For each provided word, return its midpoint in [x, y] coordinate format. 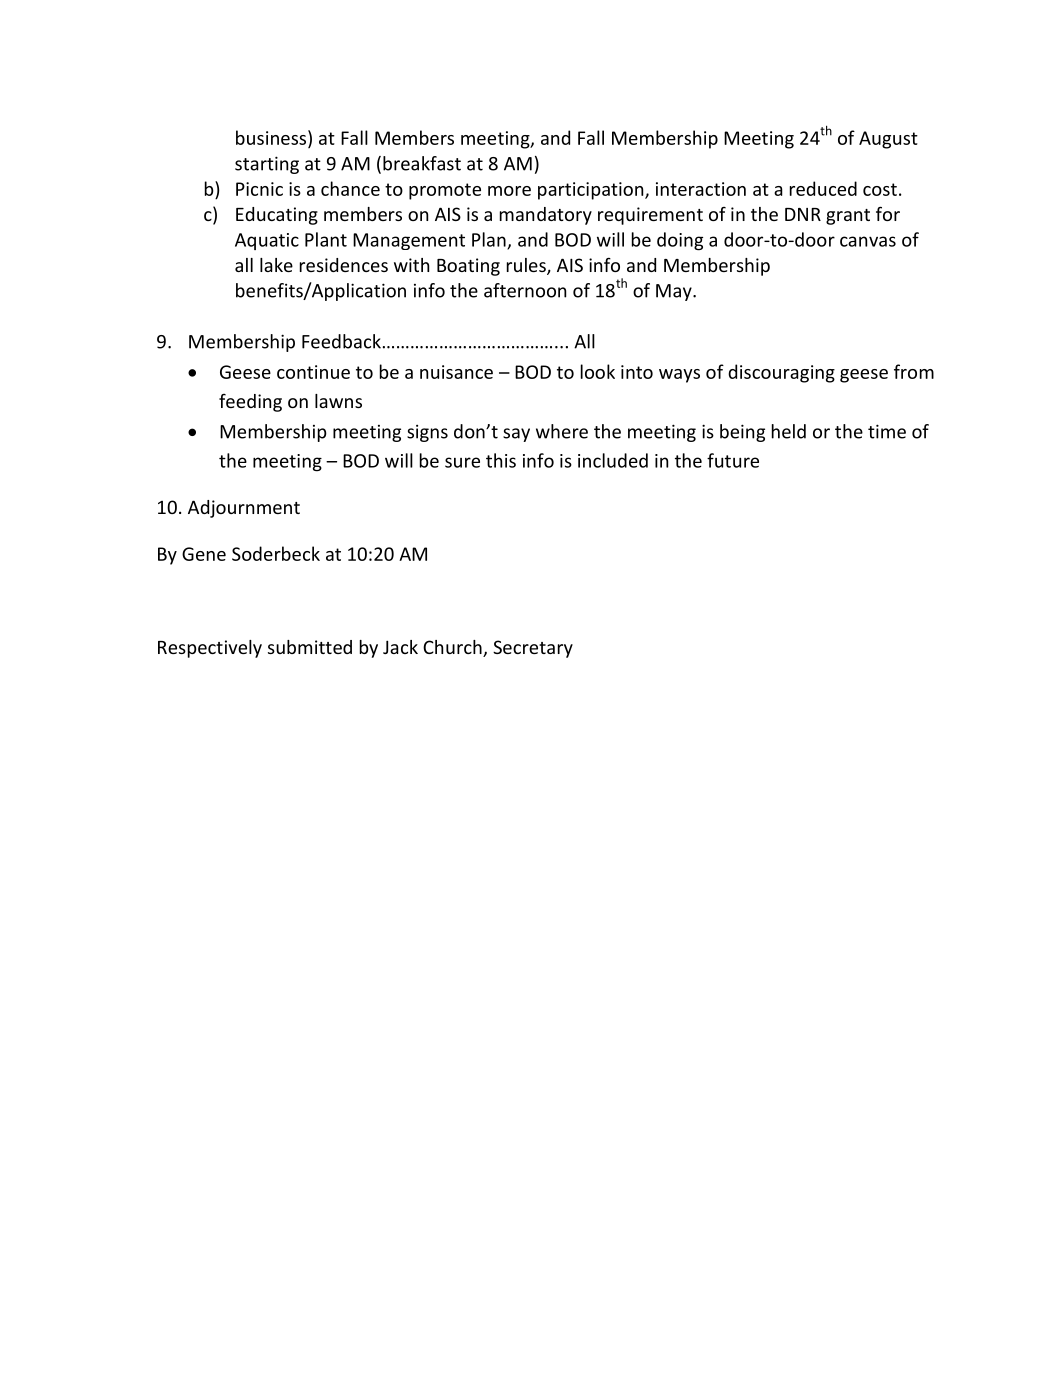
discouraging [781, 373]
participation [592, 191]
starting [267, 165]
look [598, 371]
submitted [310, 647]
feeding [250, 403]
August [888, 140]
